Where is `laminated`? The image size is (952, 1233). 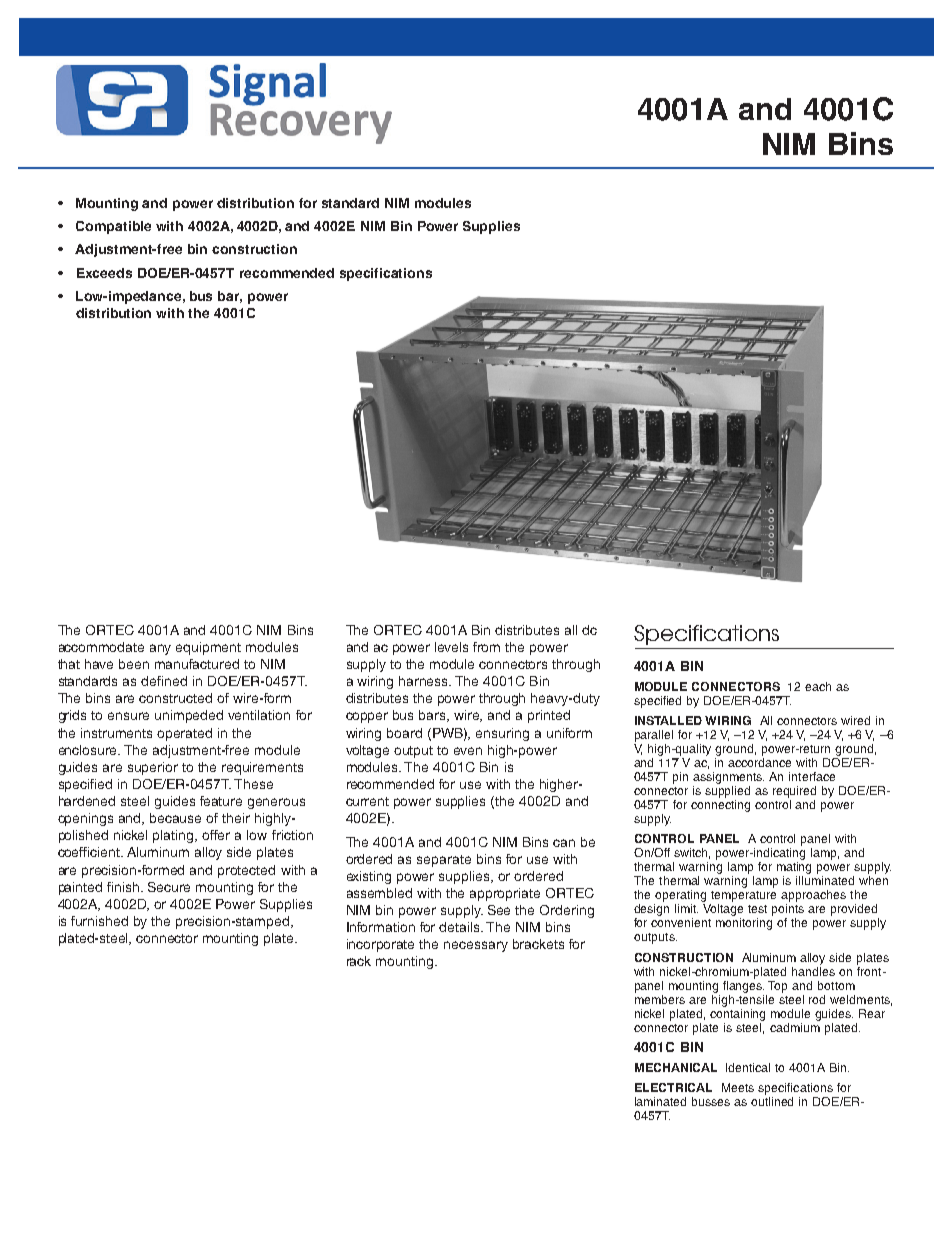
laminated is located at coordinates (660, 1101).
